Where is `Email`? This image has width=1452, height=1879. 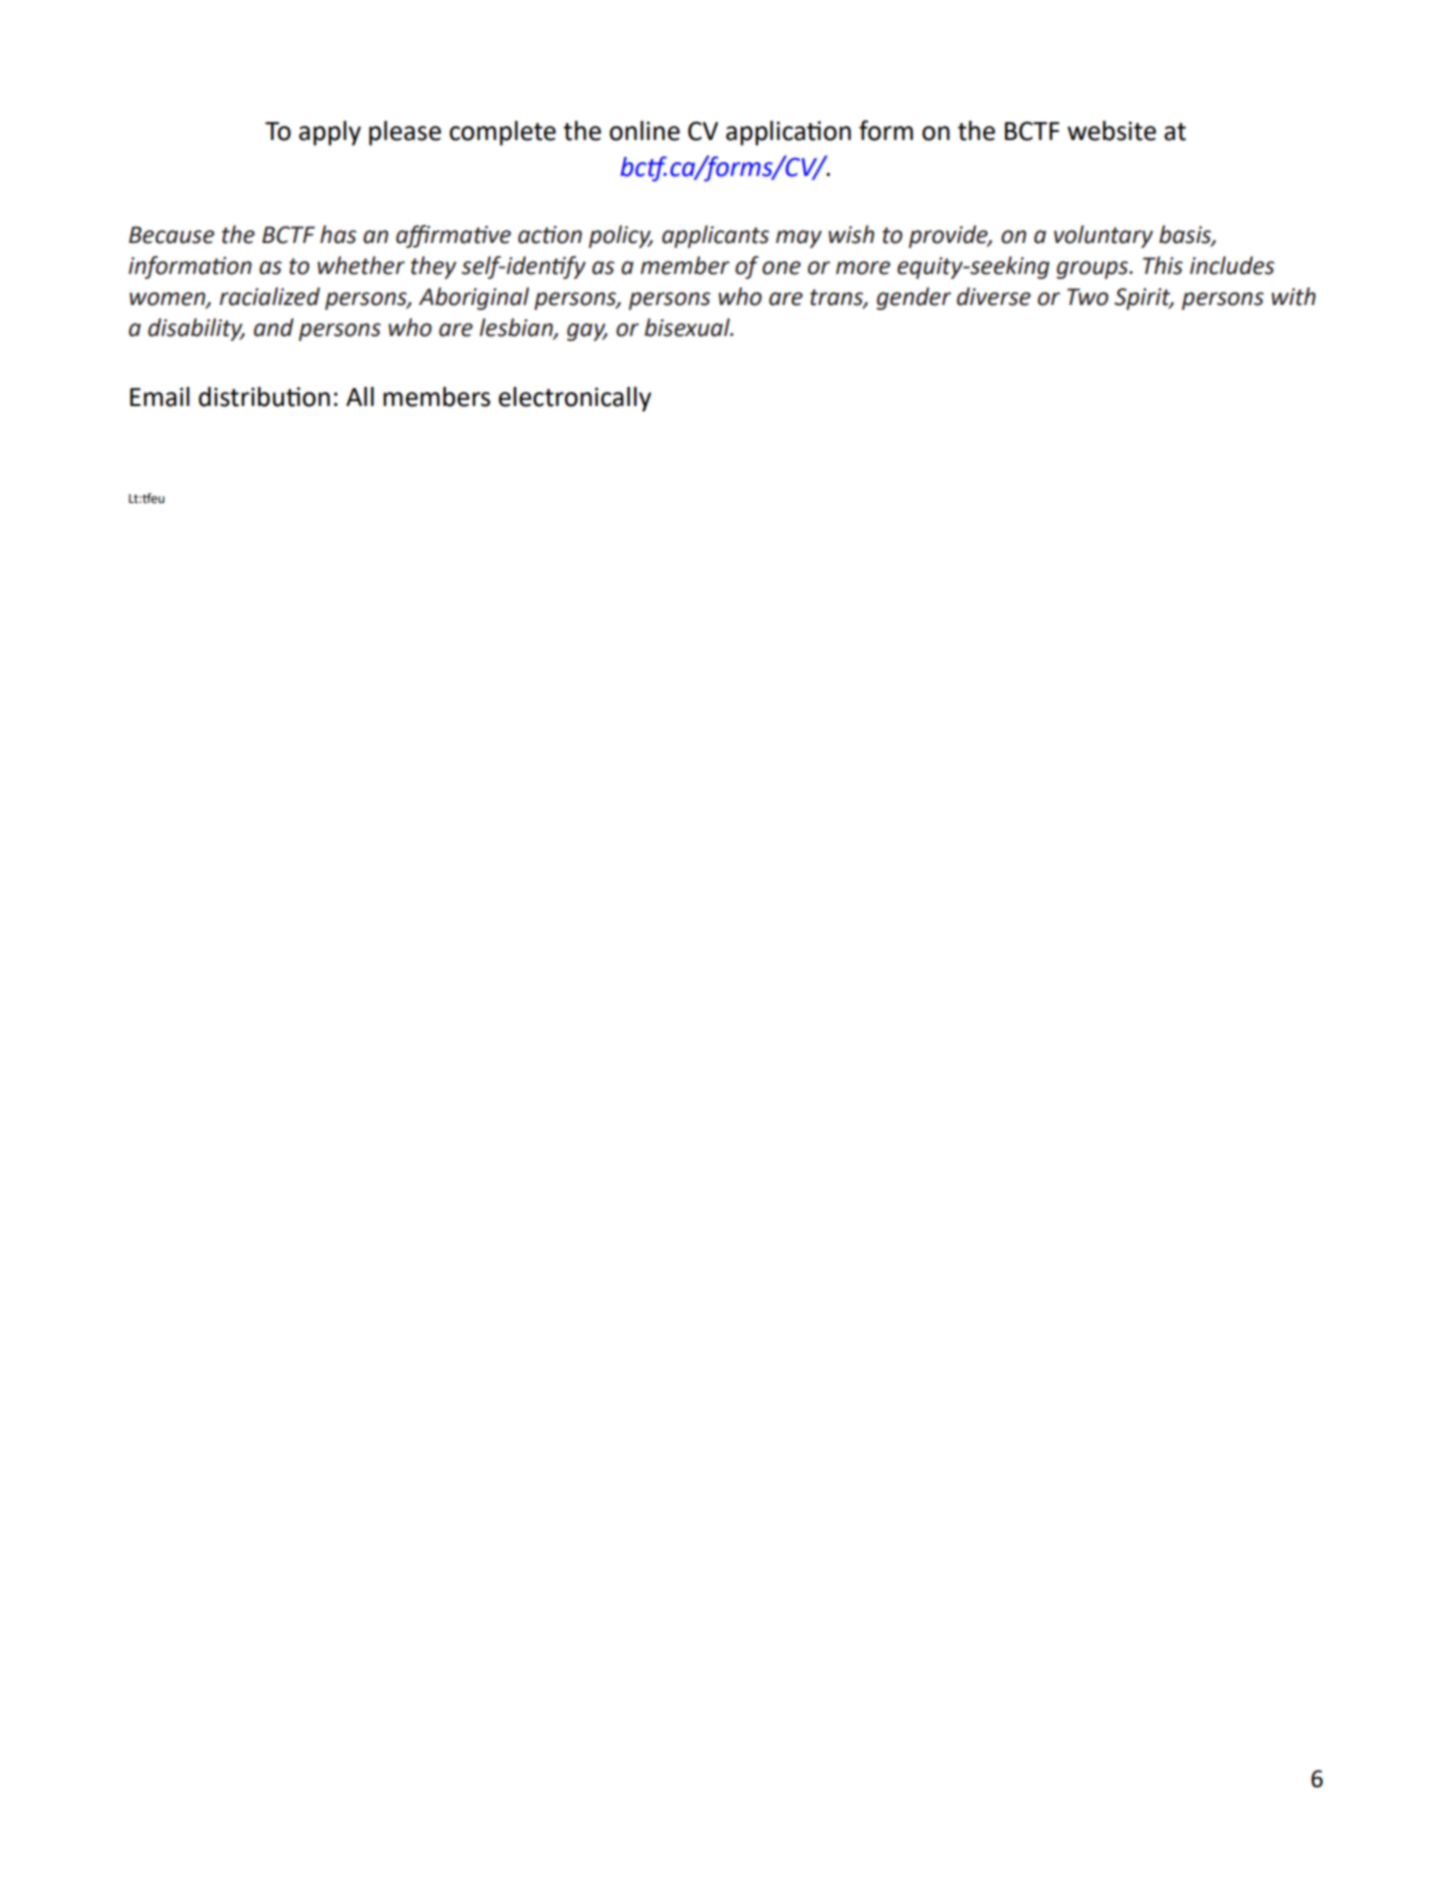 Email is located at coordinates (160, 397).
